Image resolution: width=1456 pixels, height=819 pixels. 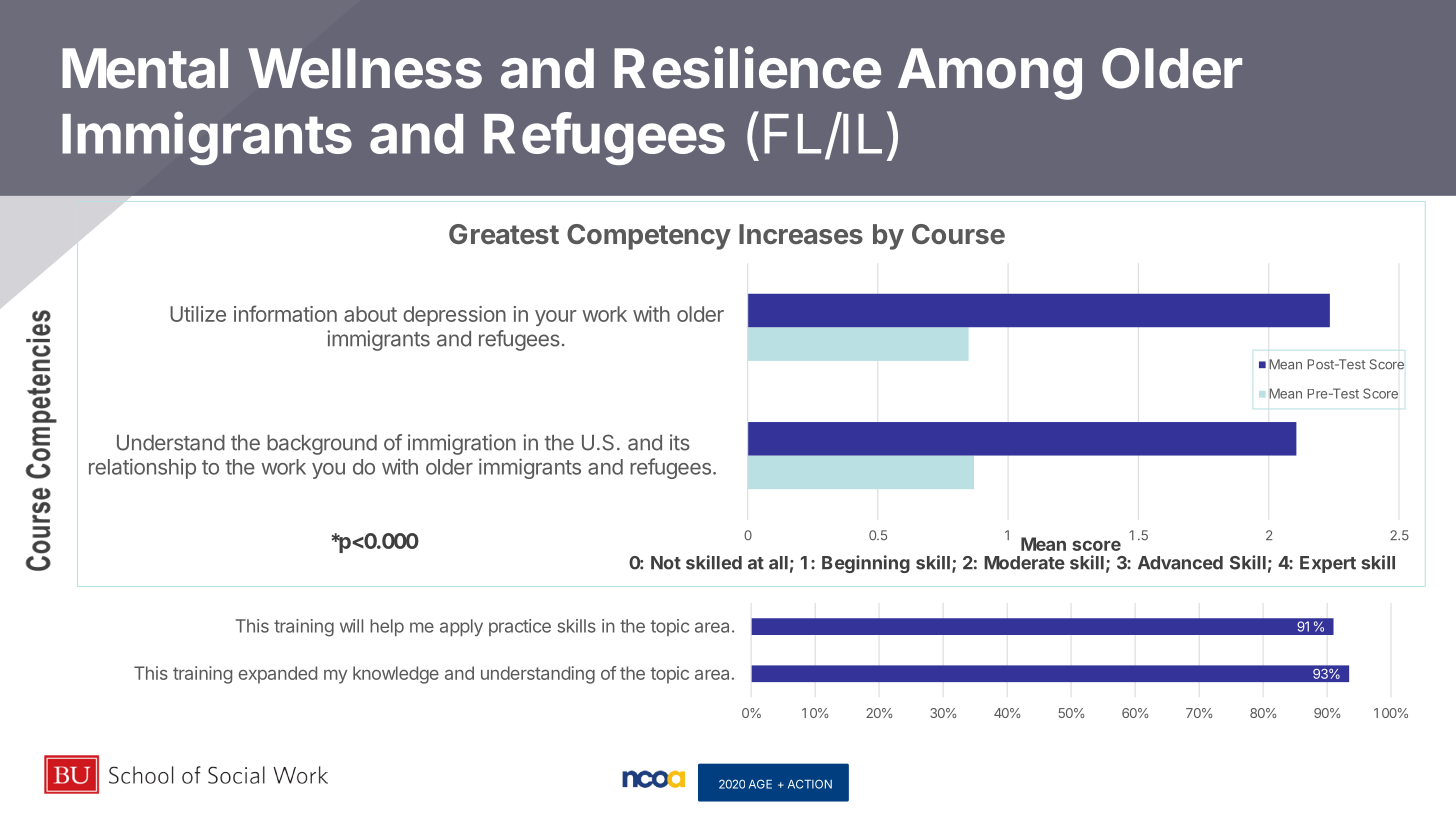 What do you see at coordinates (680, 442) in the screenshot?
I see `its` at bounding box center [680, 442].
